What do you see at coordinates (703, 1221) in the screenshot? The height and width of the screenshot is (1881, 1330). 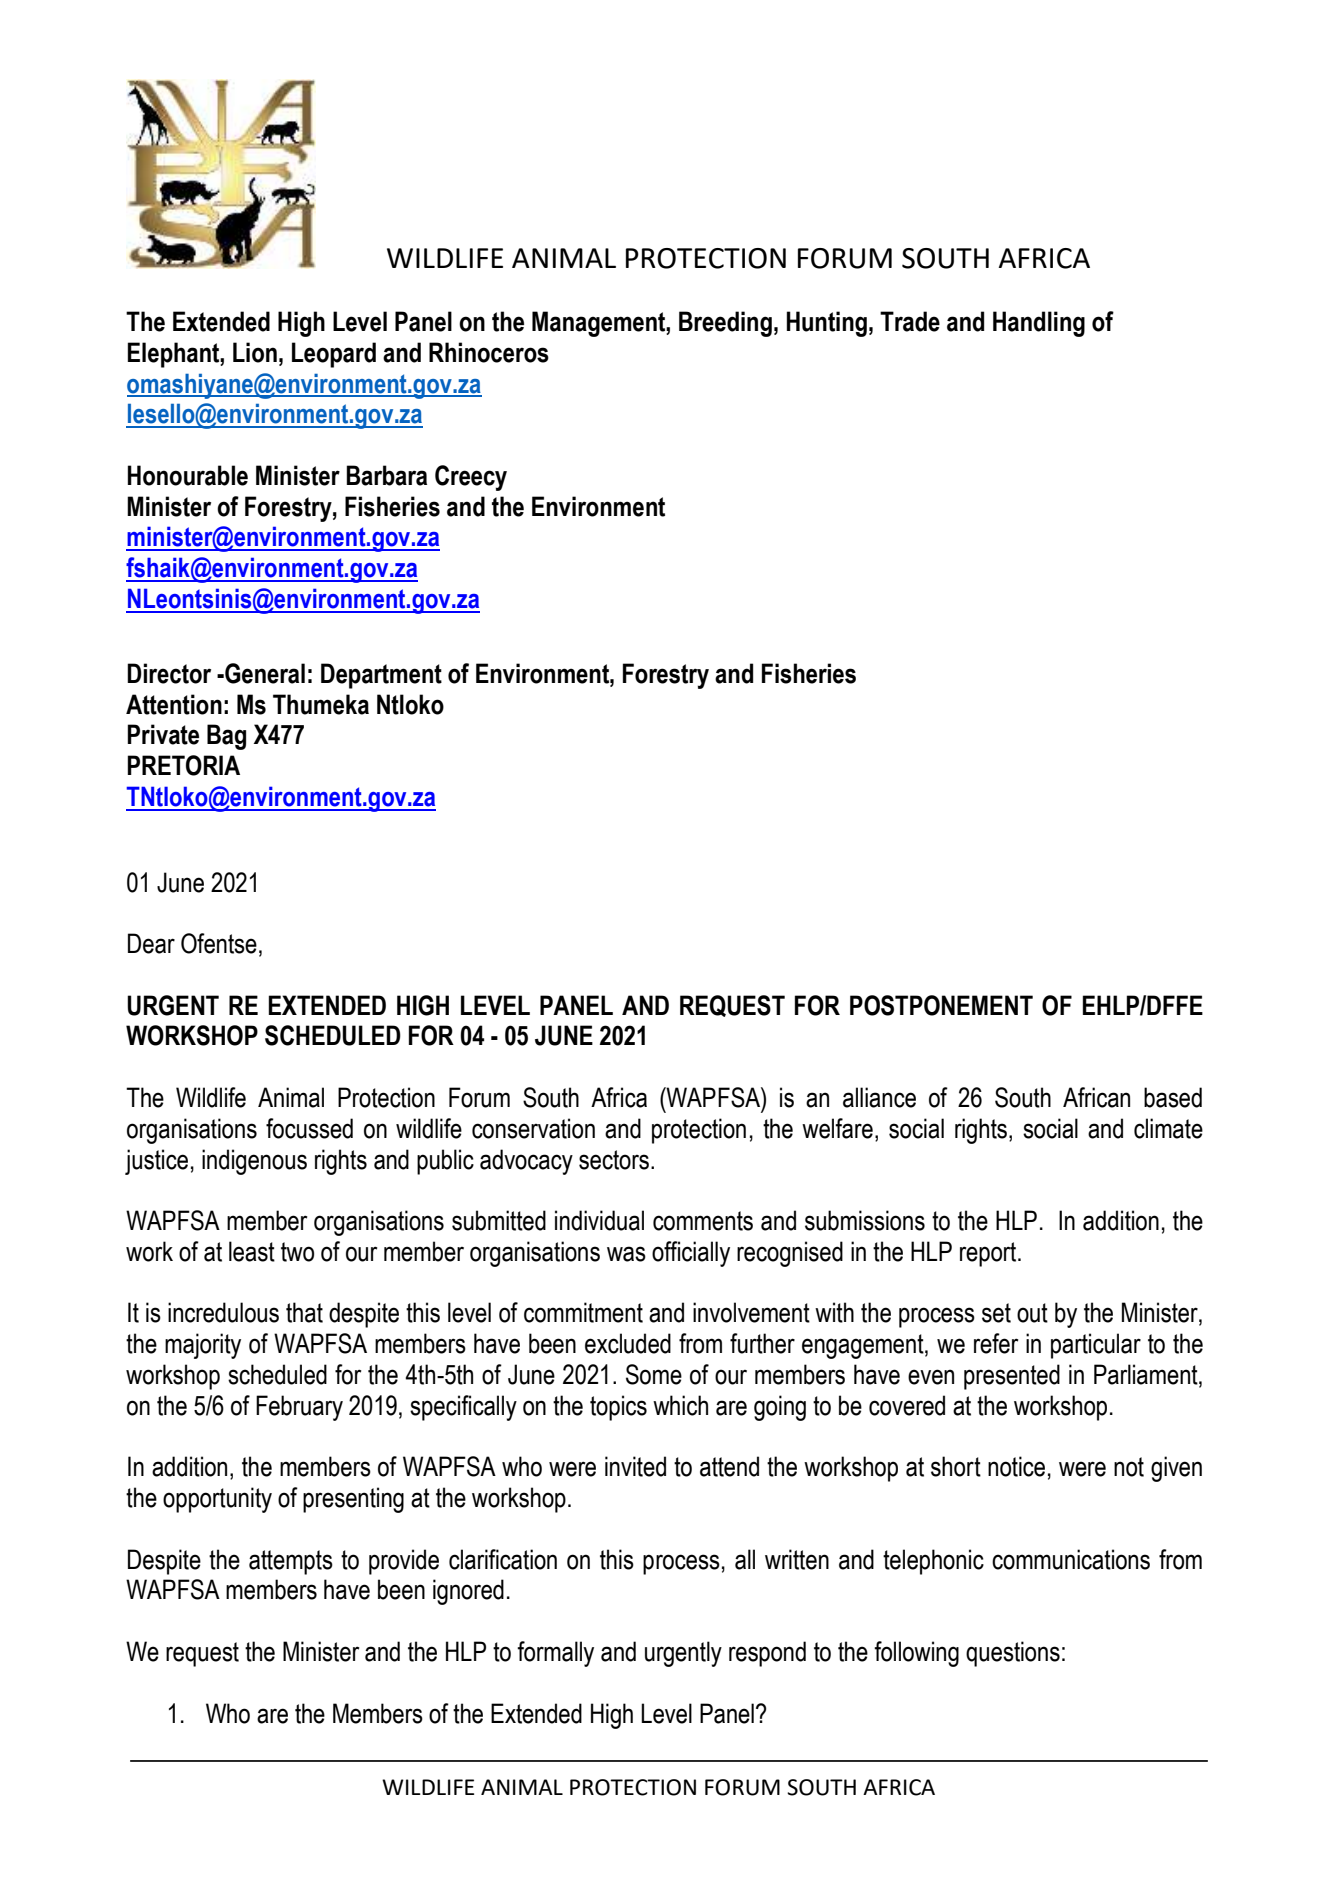 I see `comments` at bounding box center [703, 1221].
